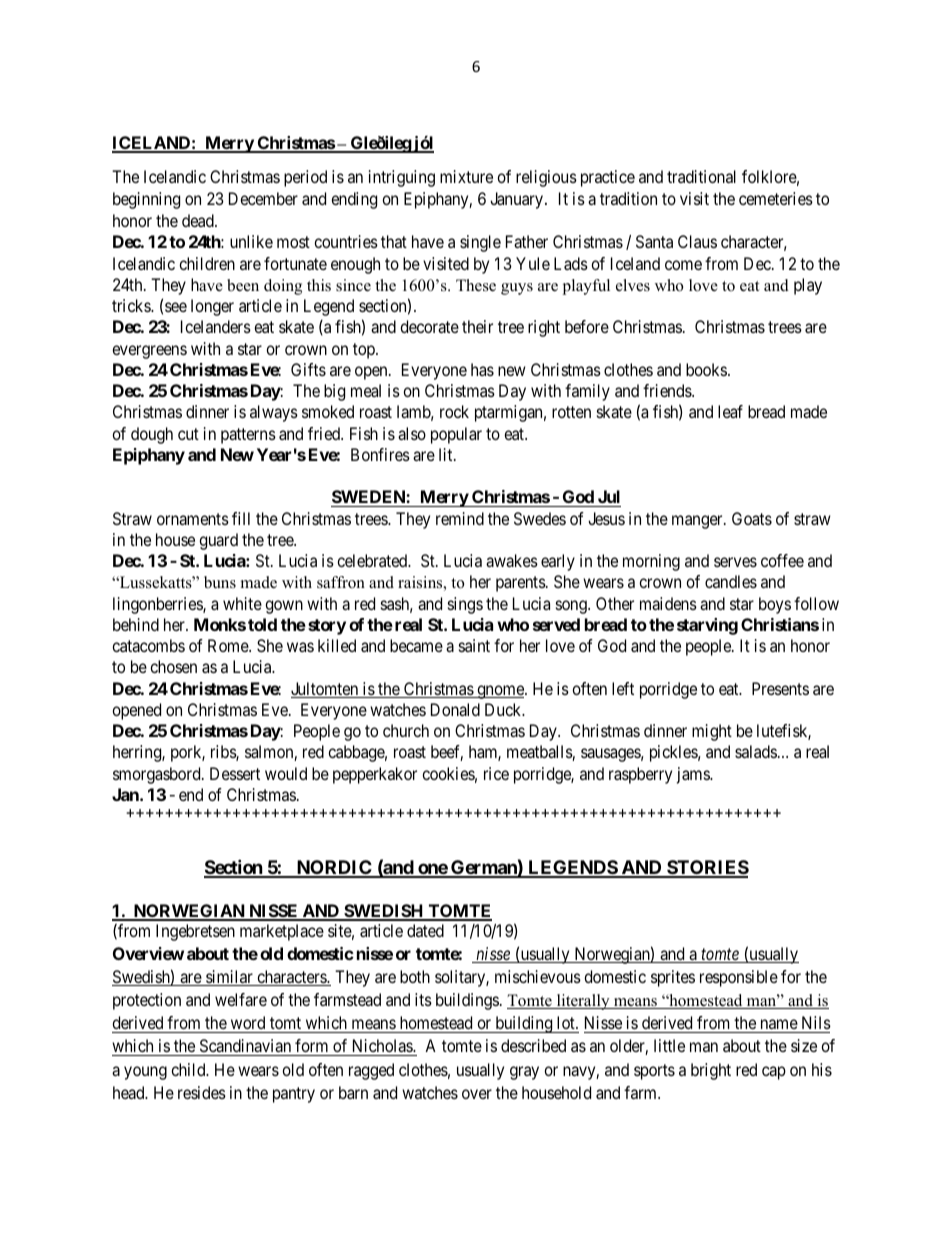  I want to click on dead, so click(199, 220).
